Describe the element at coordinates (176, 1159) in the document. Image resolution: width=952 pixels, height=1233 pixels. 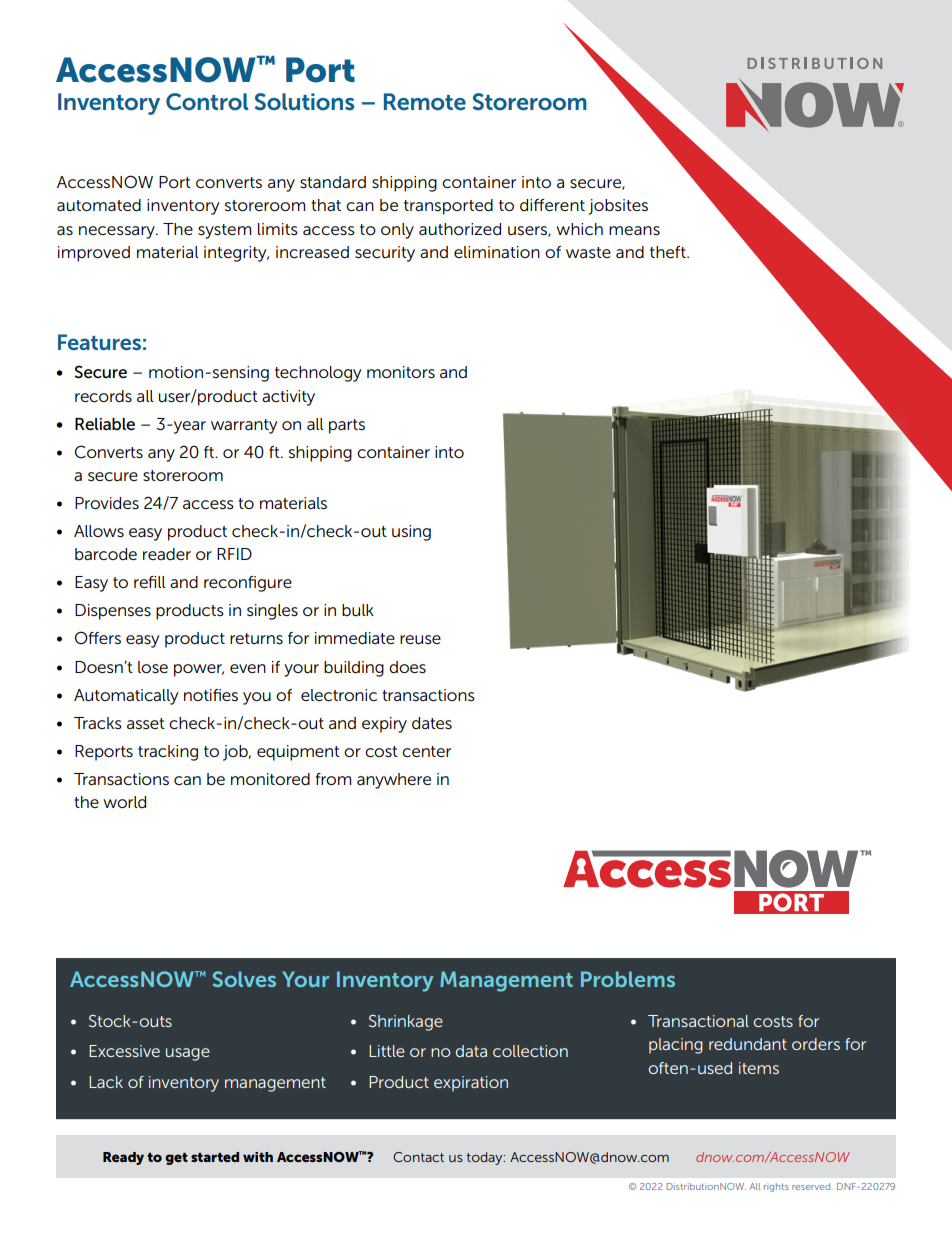
I see `get` at that location.
